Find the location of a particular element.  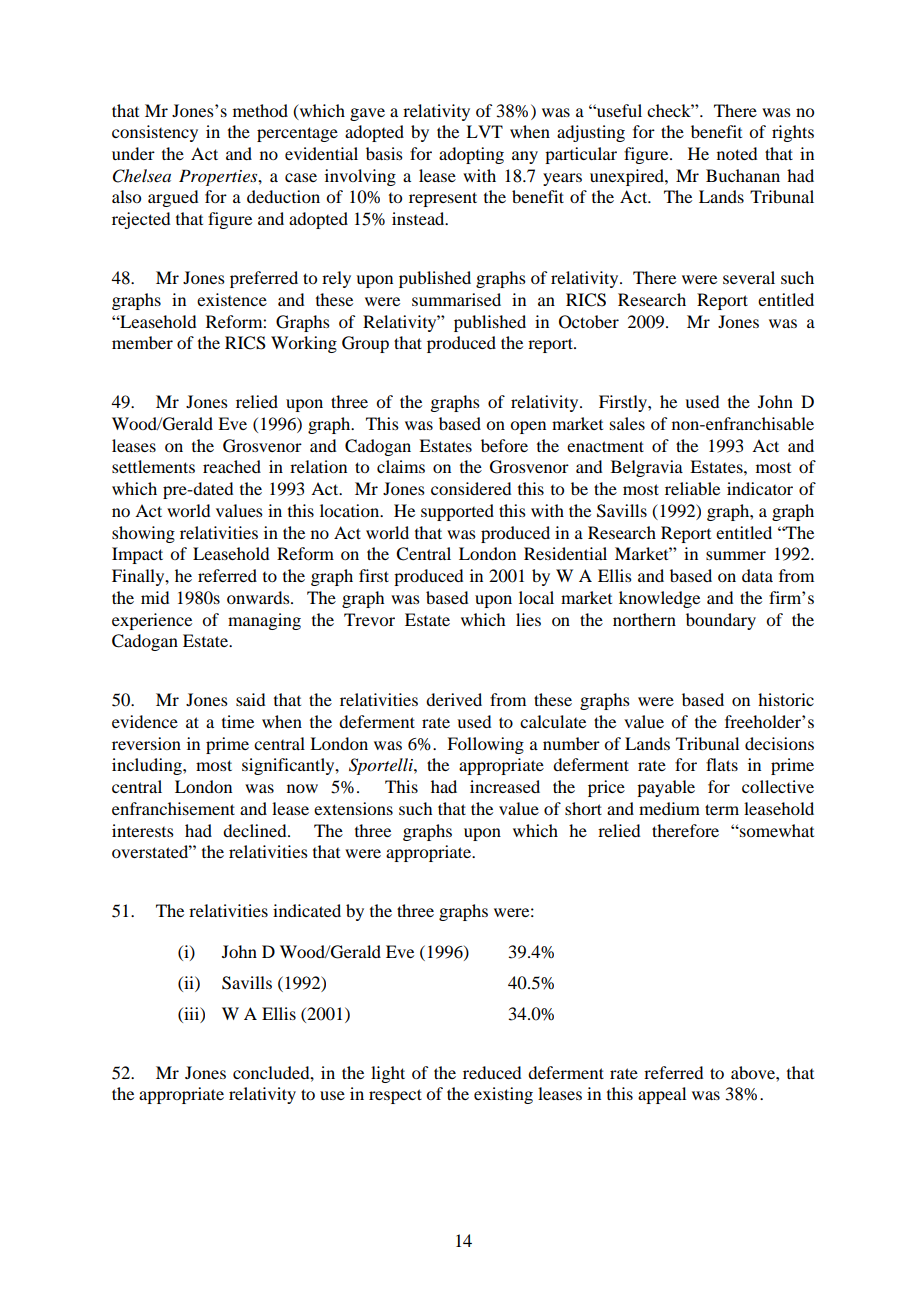

noted is located at coordinates (737, 153).
